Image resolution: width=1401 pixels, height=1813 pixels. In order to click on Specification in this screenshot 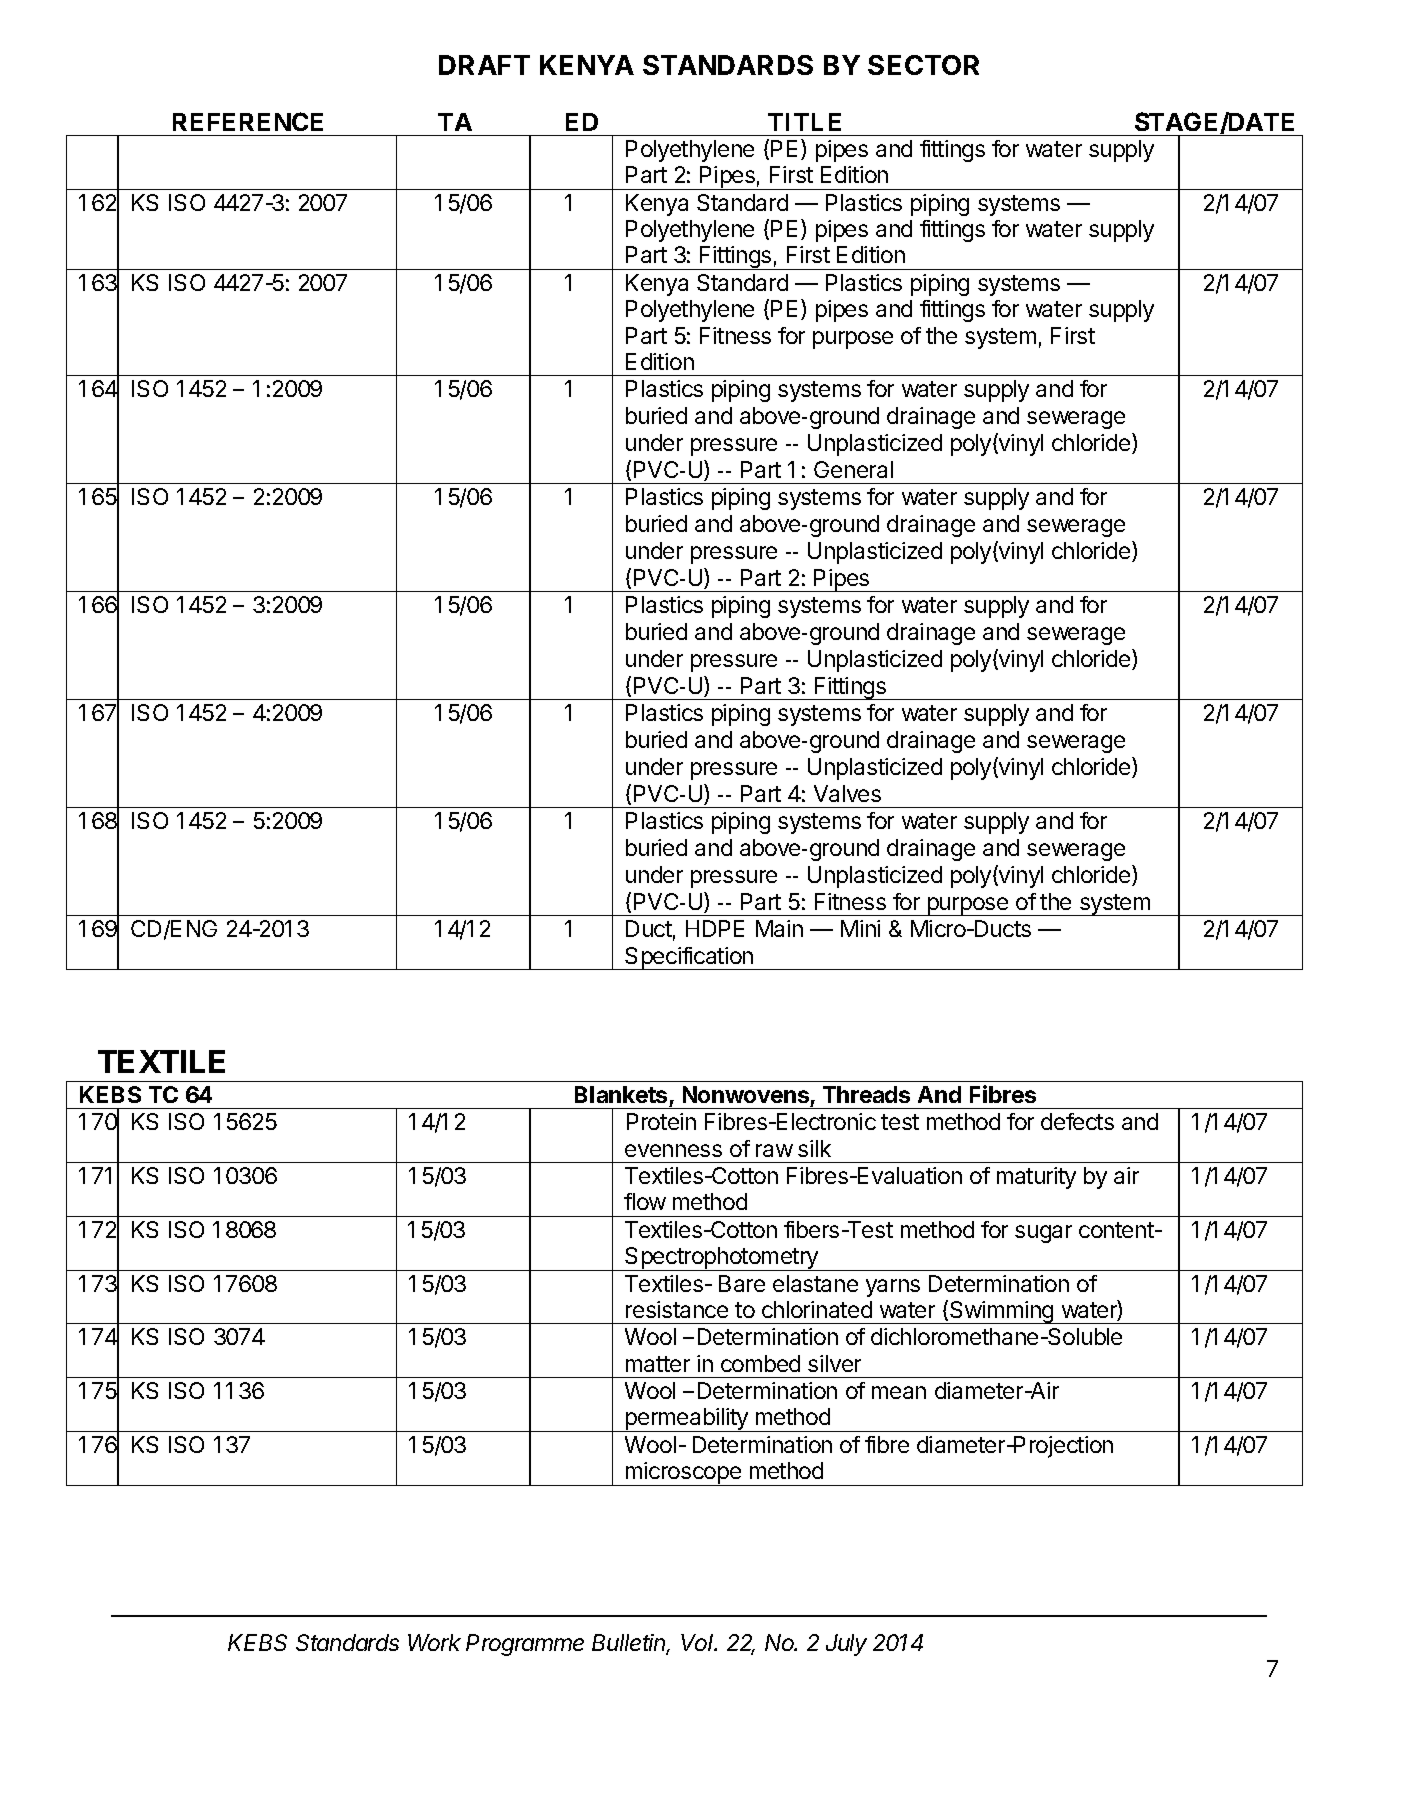, I will do `click(689, 958)`.
